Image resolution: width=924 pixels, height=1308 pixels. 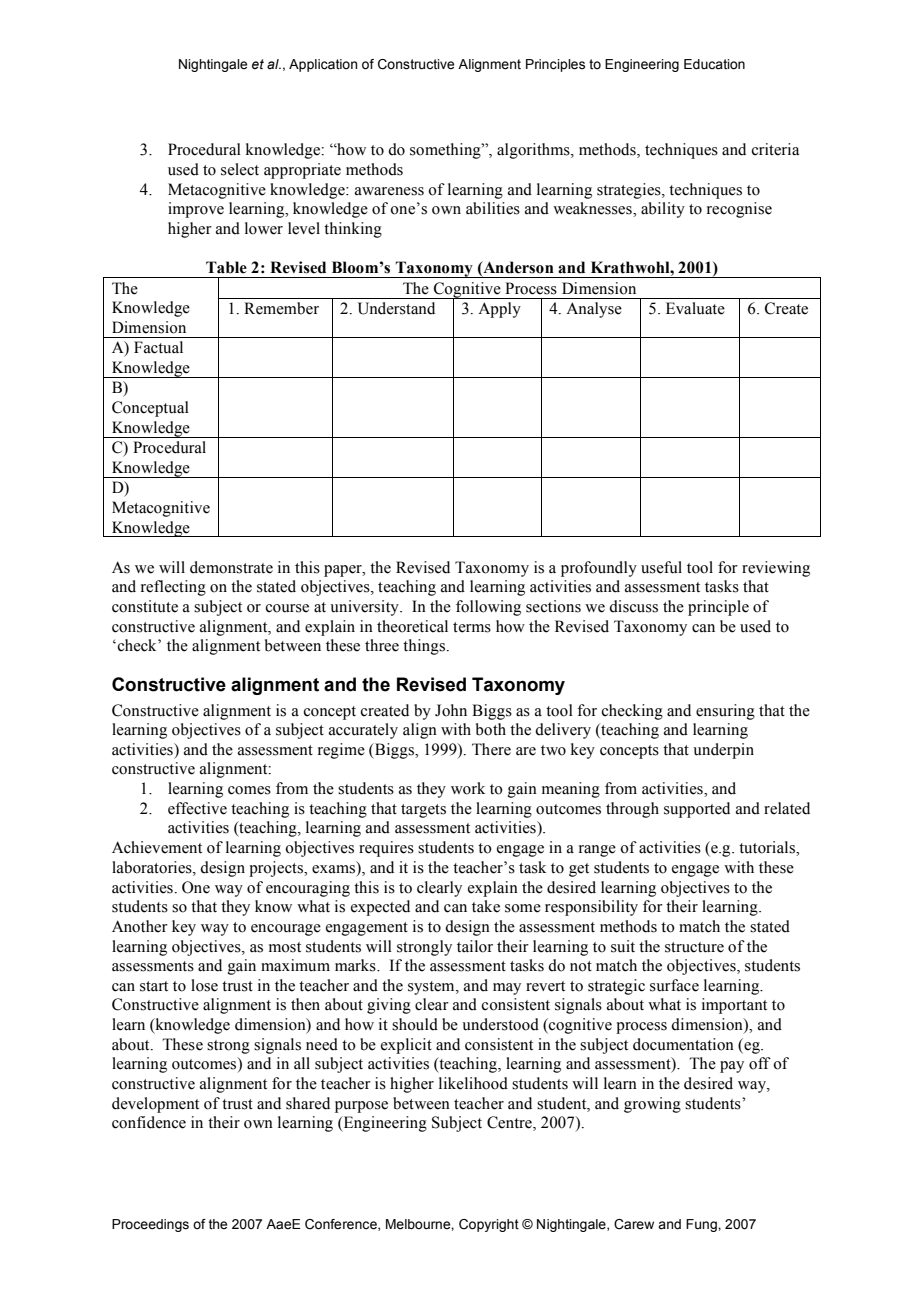 I want to click on structure, so click(x=694, y=947).
